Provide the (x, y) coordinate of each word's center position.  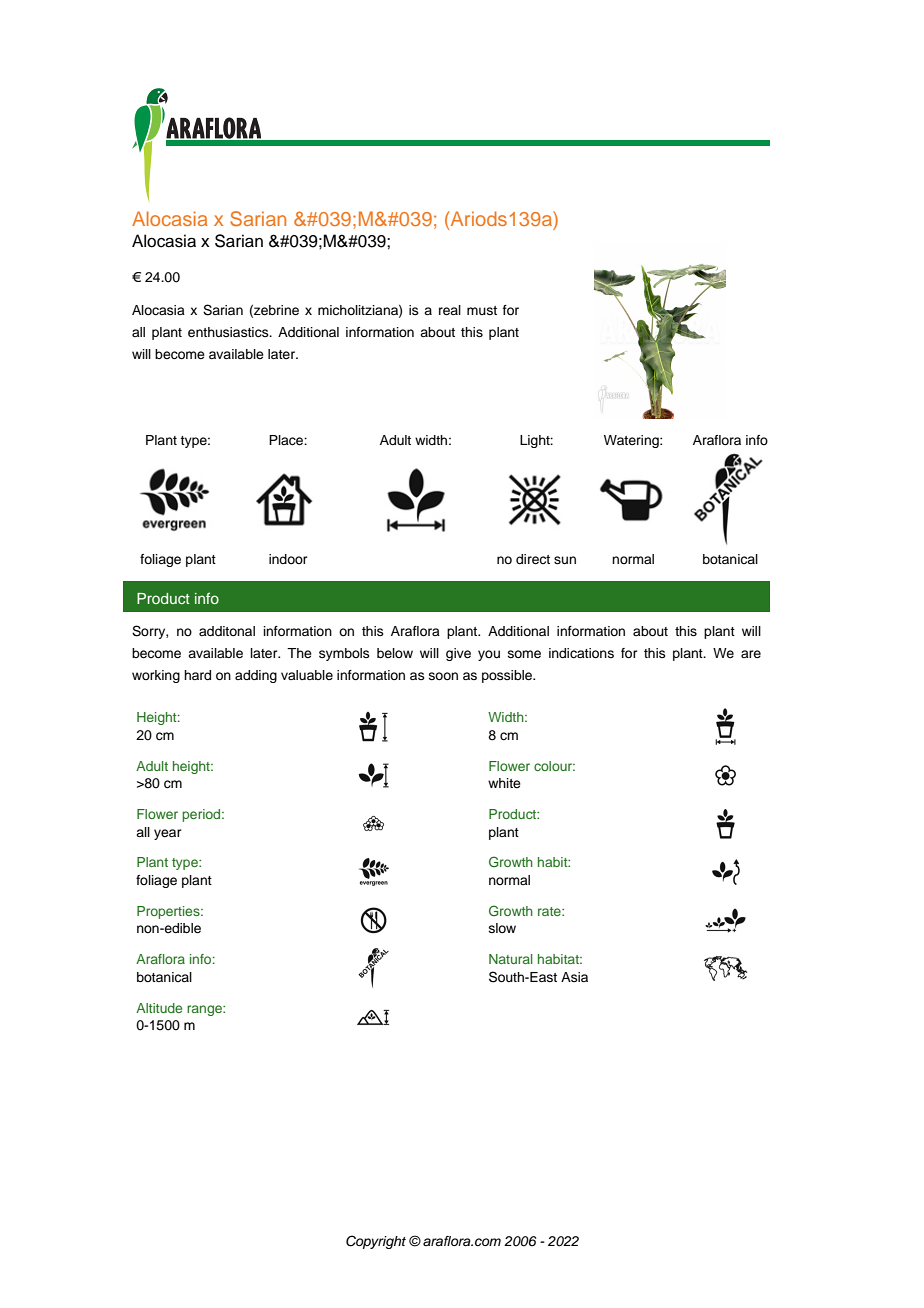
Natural (511, 959)
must (482, 310)
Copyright (376, 1242)
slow (502, 928)
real (450, 310)
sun (565, 560)
